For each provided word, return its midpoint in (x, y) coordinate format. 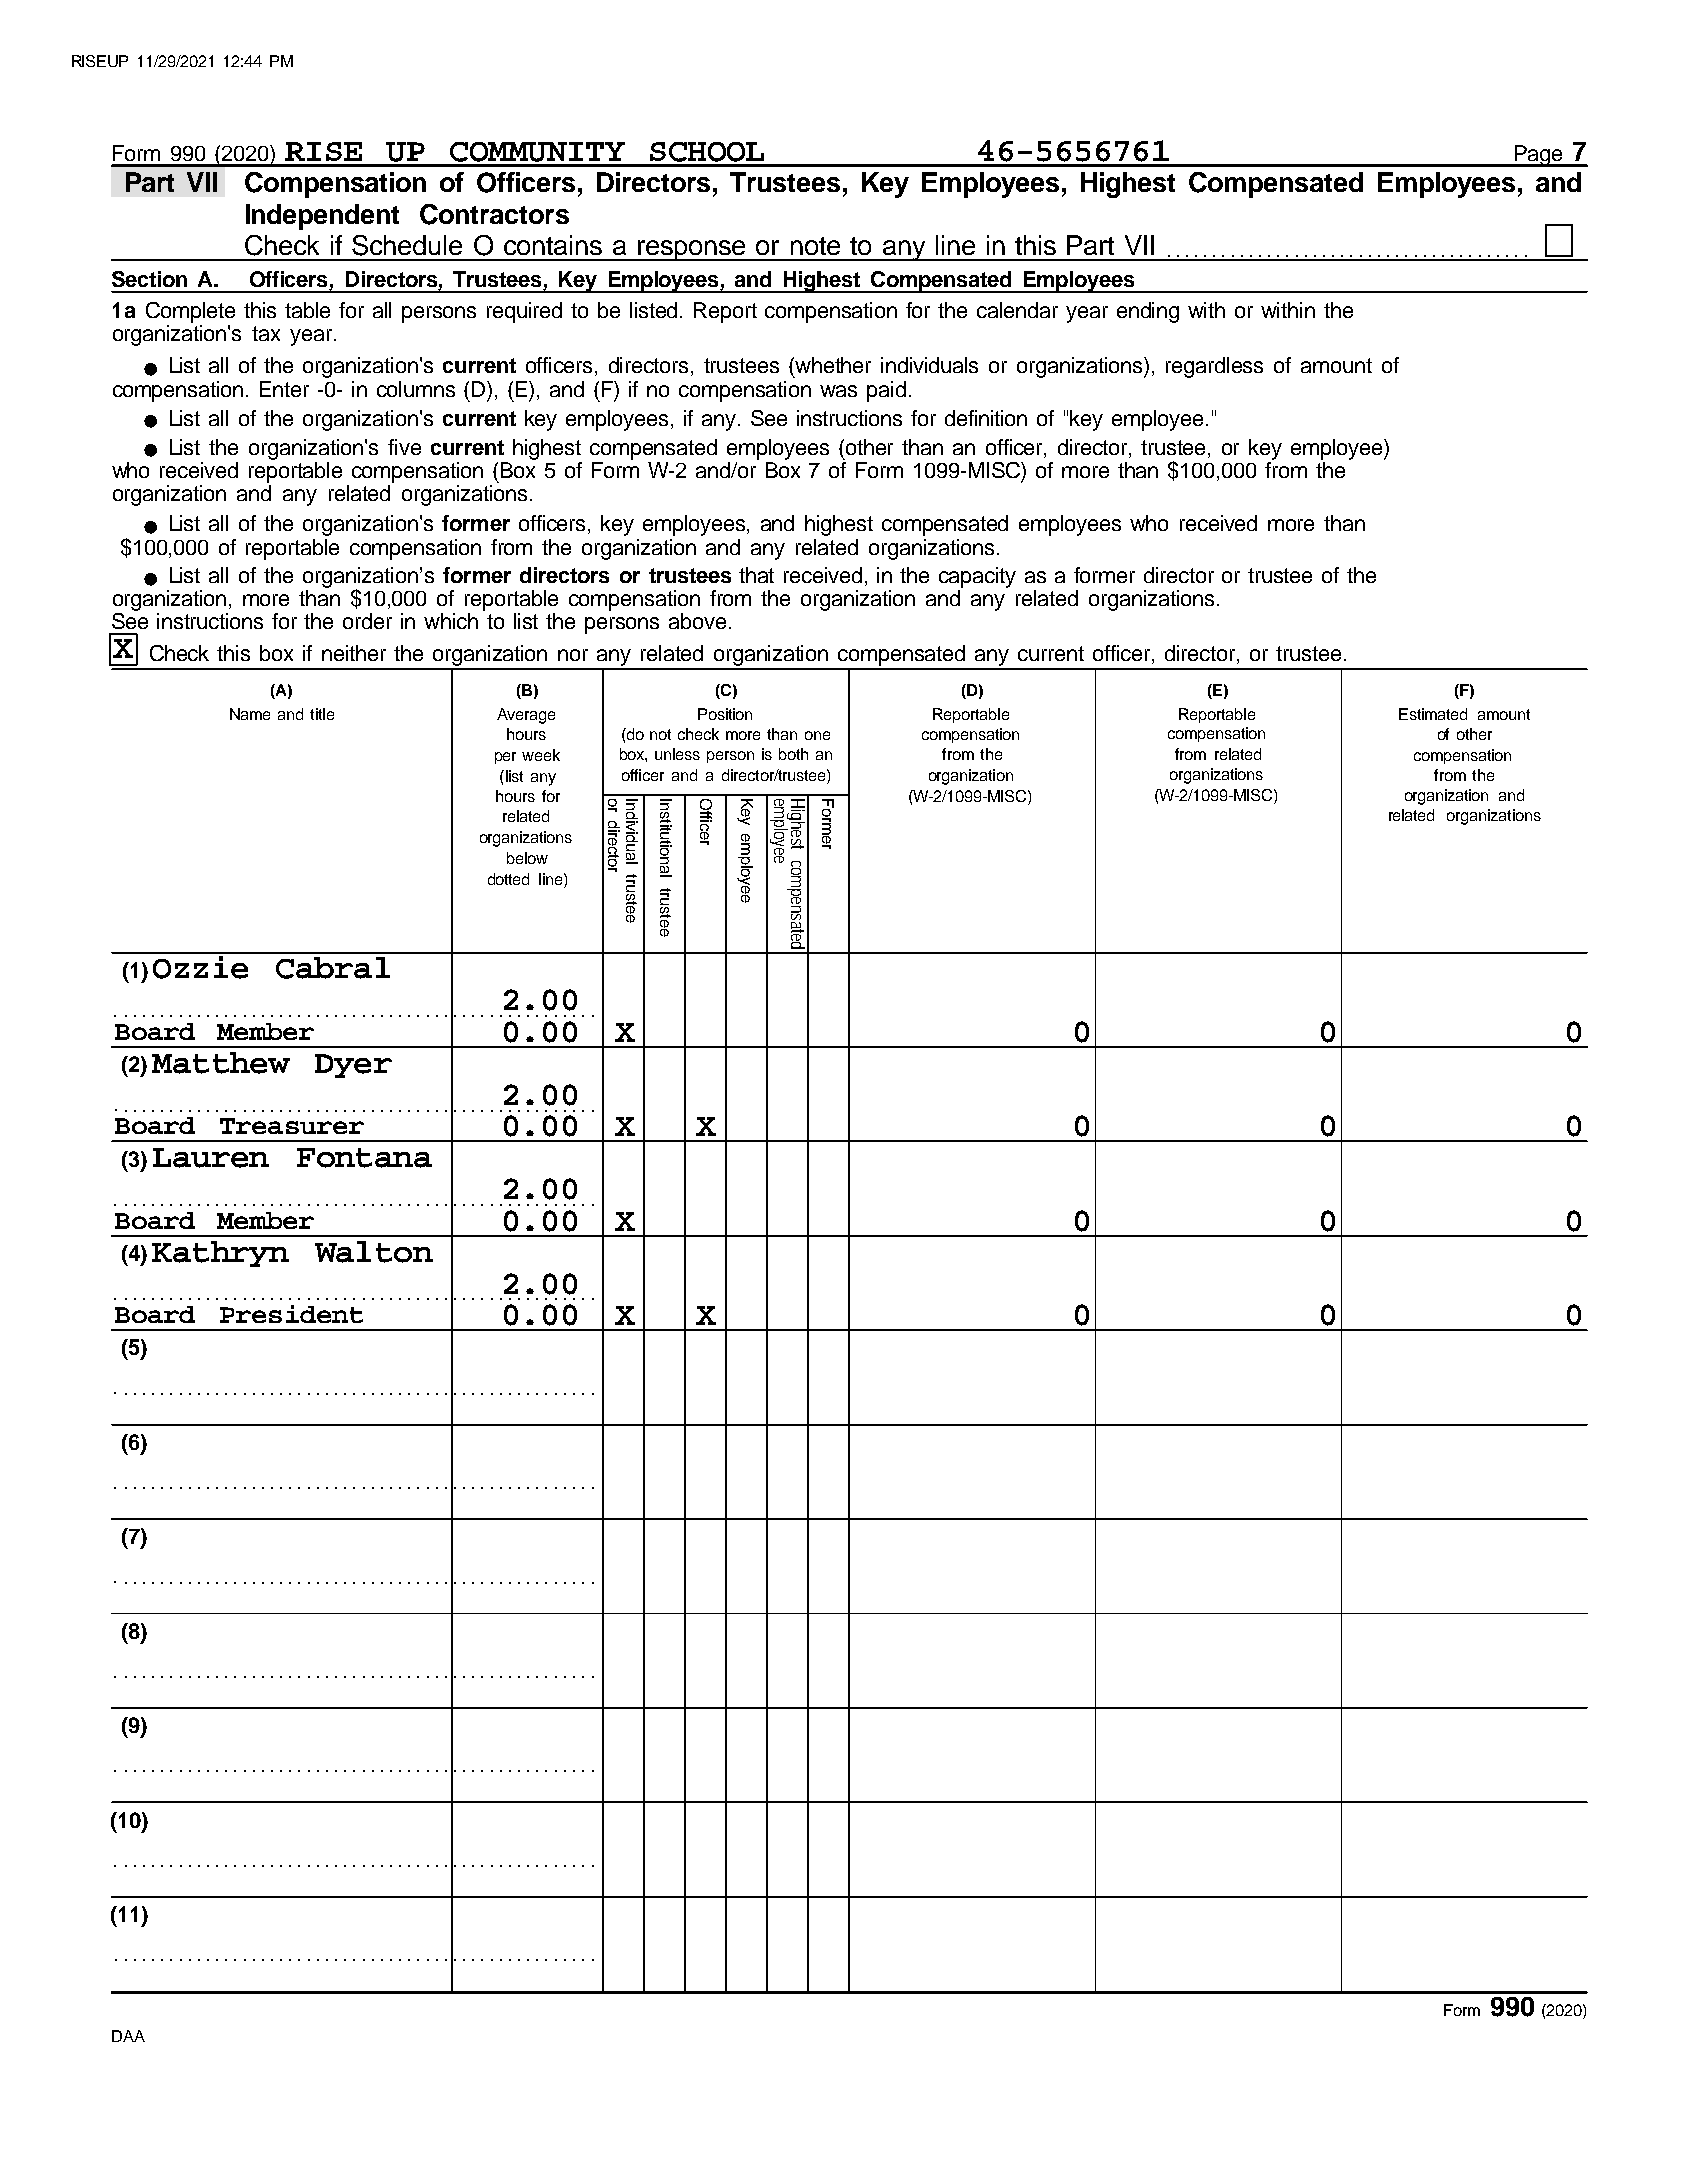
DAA (128, 2036)
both (793, 754)
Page (1539, 156)
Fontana (364, 1158)
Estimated (1433, 714)
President (291, 1314)
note (815, 246)
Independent (322, 217)
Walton (374, 1252)
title (322, 714)
